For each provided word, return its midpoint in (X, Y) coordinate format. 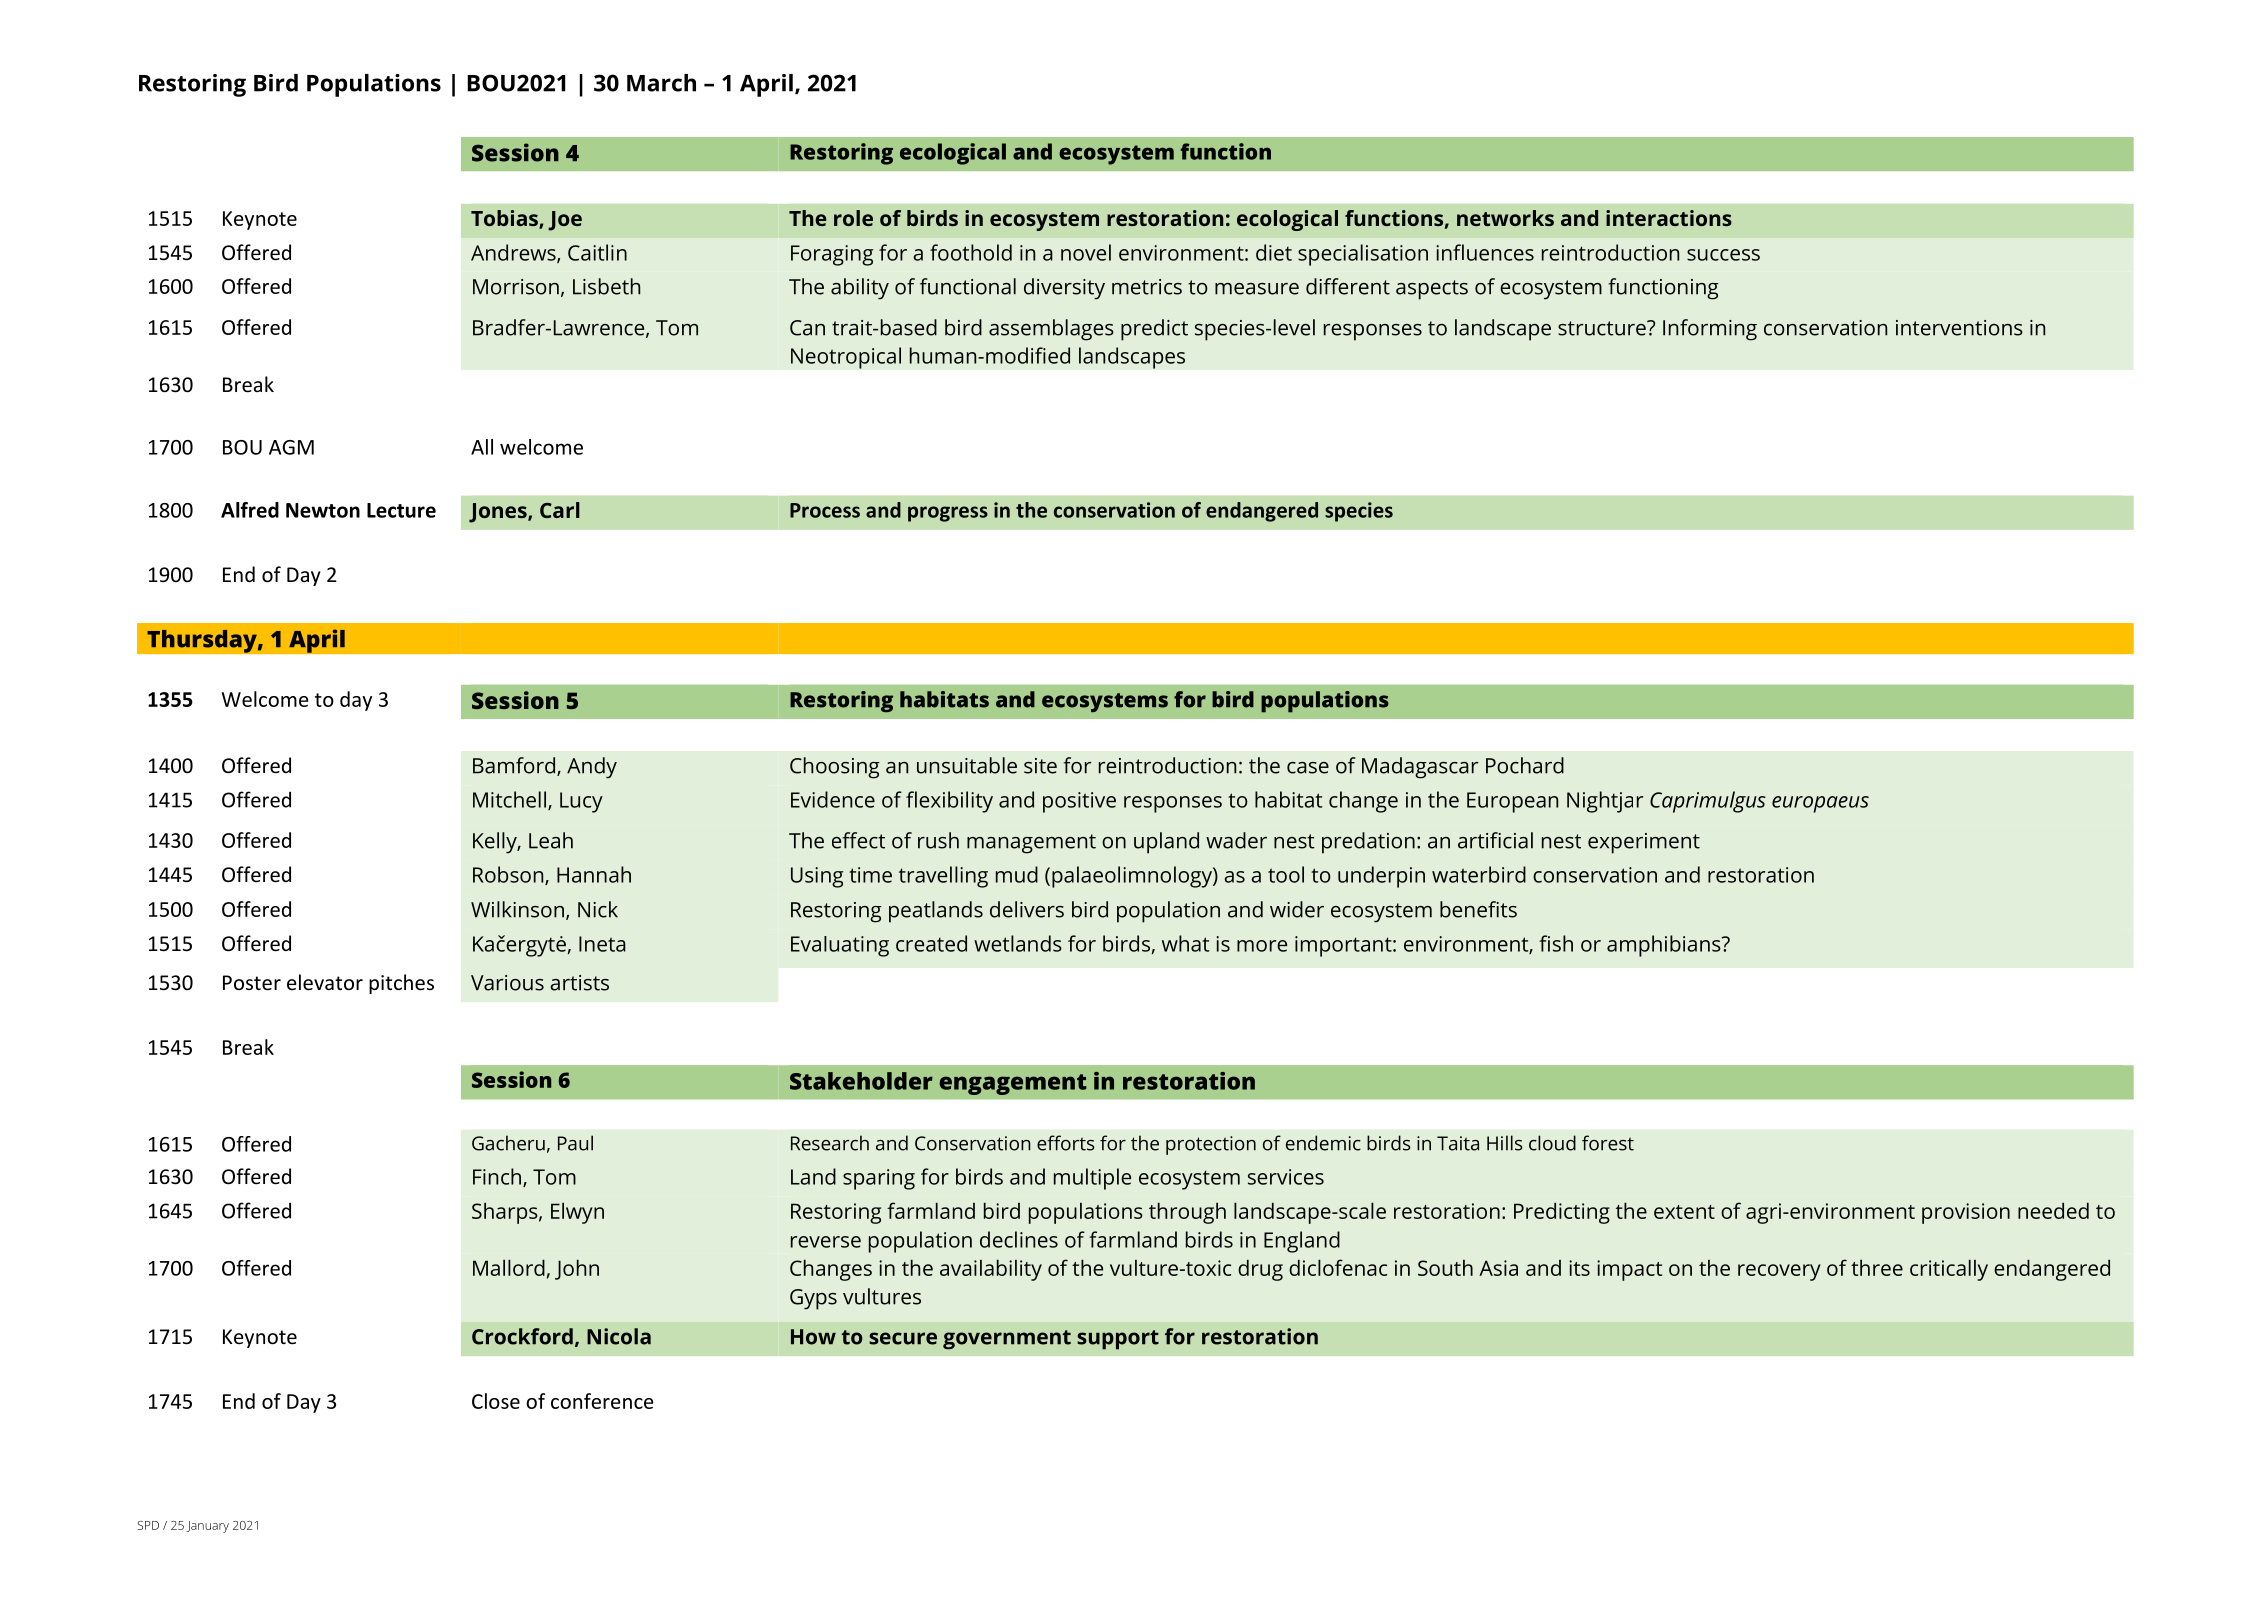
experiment (1644, 843)
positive (1079, 802)
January (207, 1527)
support (1118, 1340)
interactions (1669, 218)
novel (1086, 252)
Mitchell (509, 799)
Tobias (505, 219)
